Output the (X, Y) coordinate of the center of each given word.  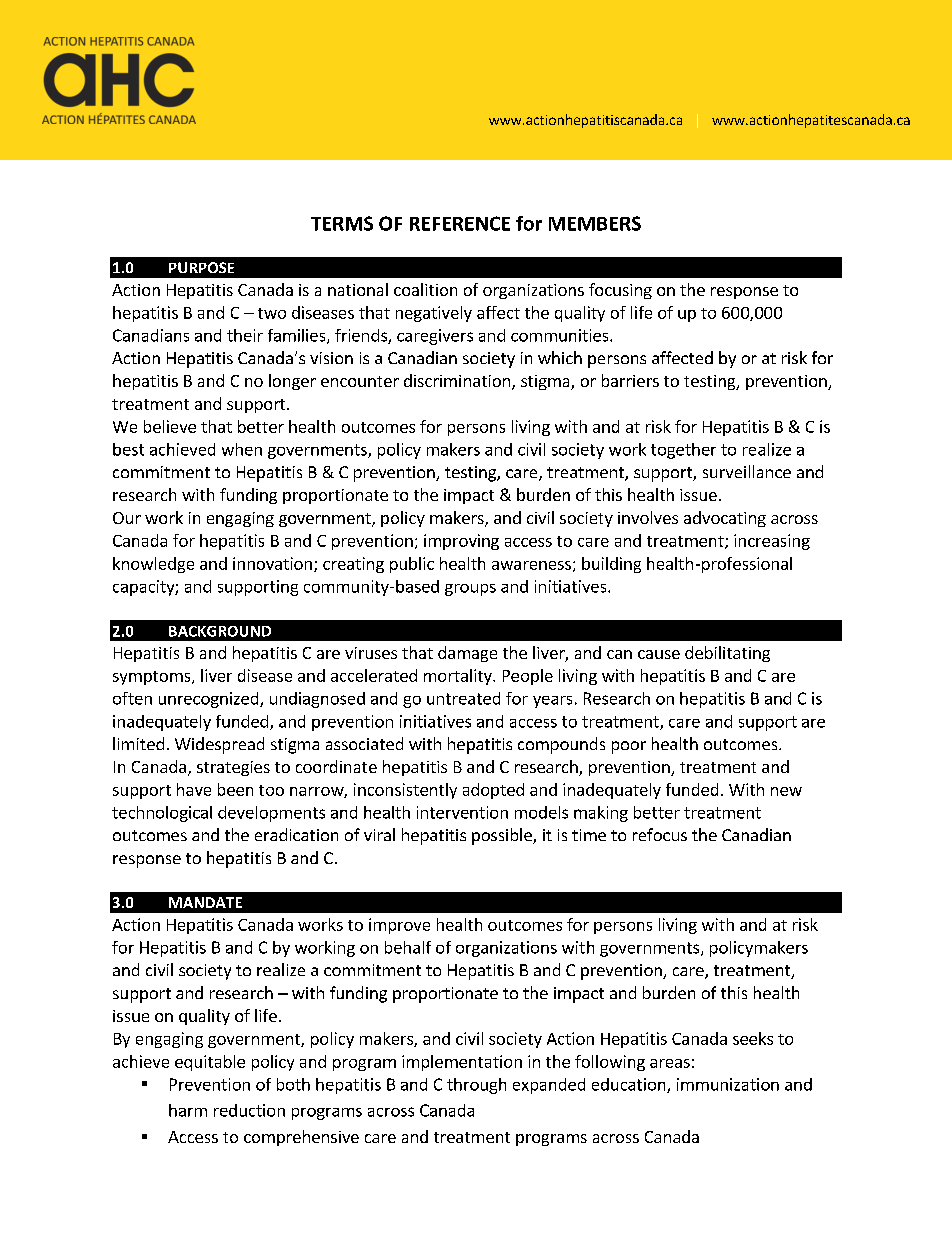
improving (461, 542)
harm (188, 1110)
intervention (462, 812)
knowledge (153, 565)
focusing (620, 291)
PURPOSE (201, 267)
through (476, 1086)
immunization (728, 1084)
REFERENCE (460, 223)
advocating (725, 519)
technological (162, 814)
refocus (660, 834)
